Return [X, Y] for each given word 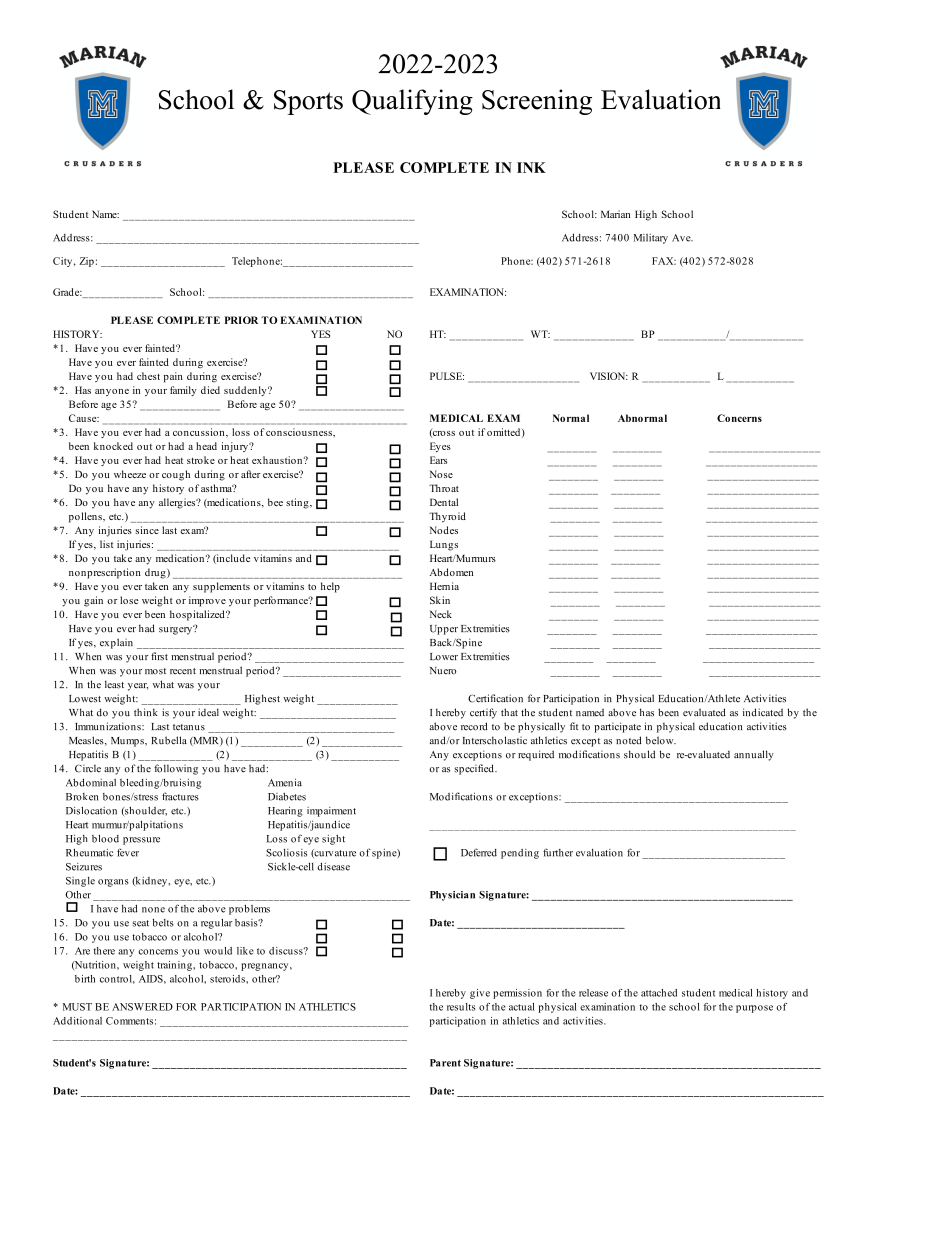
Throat [444, 488]
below [661, 740]
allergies [178, 503]
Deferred [479, 852]
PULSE [447, 376]
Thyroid [447, 517]
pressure [141, 841]
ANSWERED [142, 1007]
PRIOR [241, 320]
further [558, 852]
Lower [444, 657]
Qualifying [412, 102]
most [155, 671]
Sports [308, 102]
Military [651, 239]
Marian [615, 214]
